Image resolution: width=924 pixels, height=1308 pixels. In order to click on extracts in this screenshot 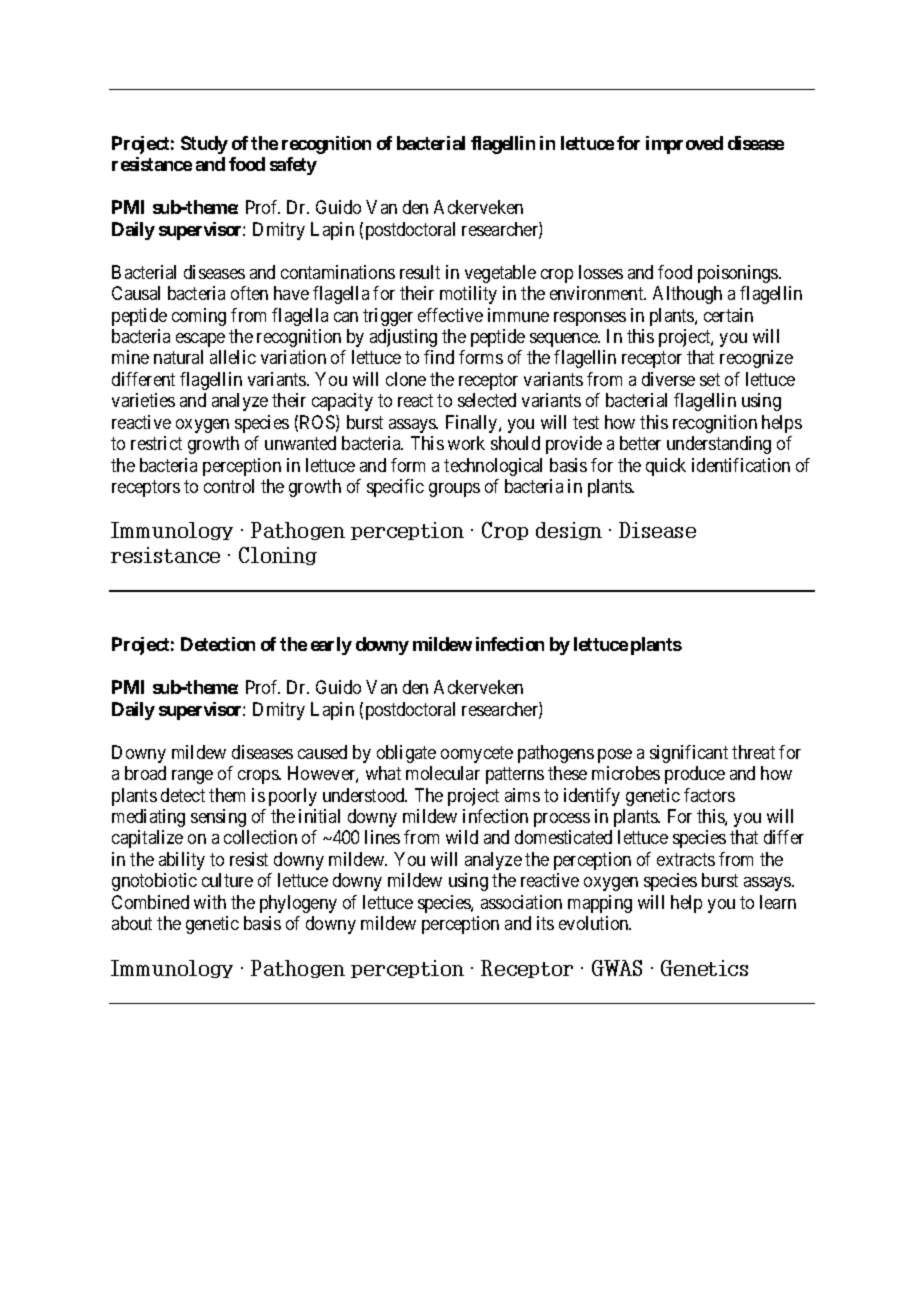, I will do `click(686, 859)`.
